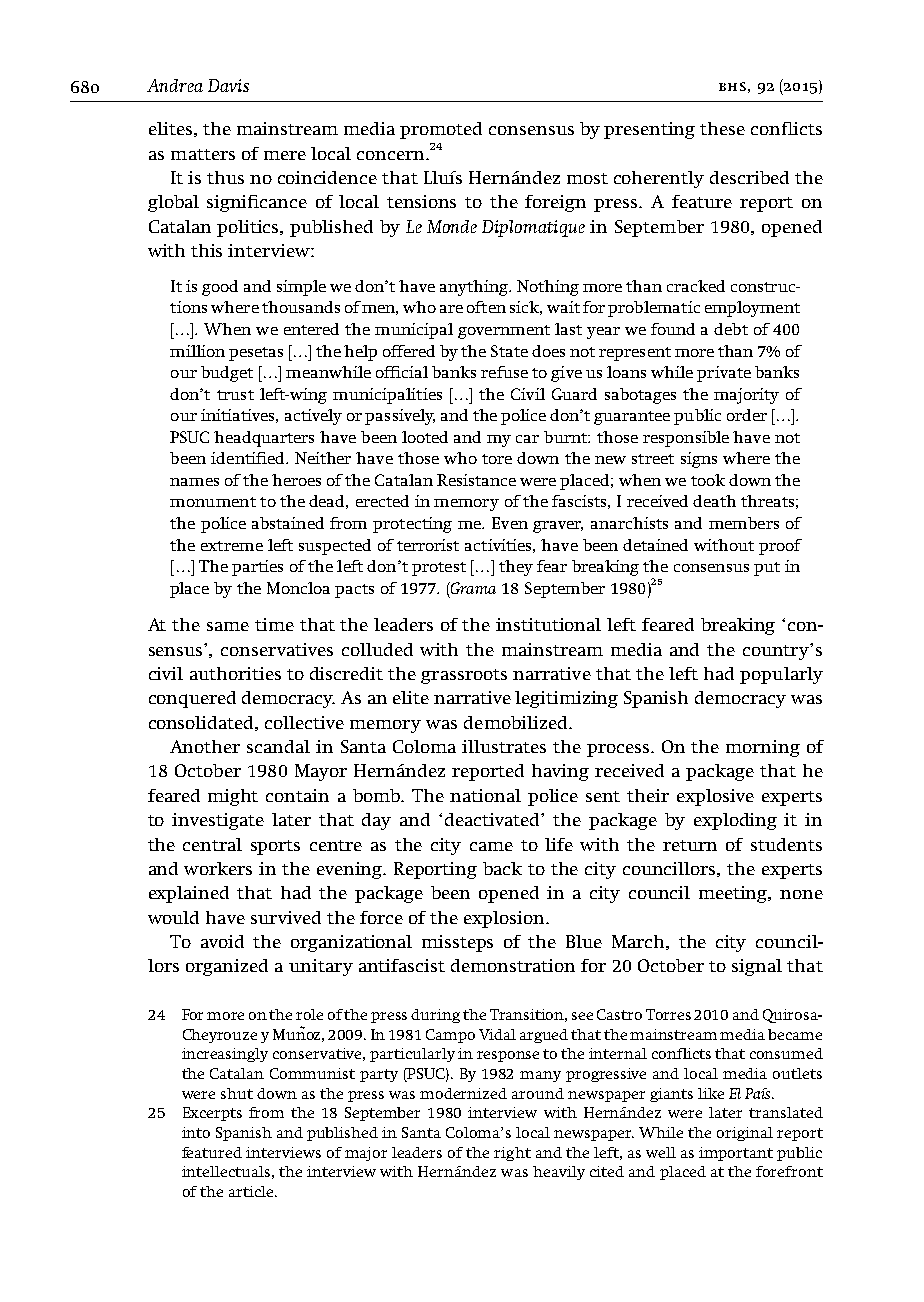 Image resolution: width=924 pixels, height=1302 pixels. Describe the element at coordinates (464, 676) in the document. I see `grassroots` at that location.
